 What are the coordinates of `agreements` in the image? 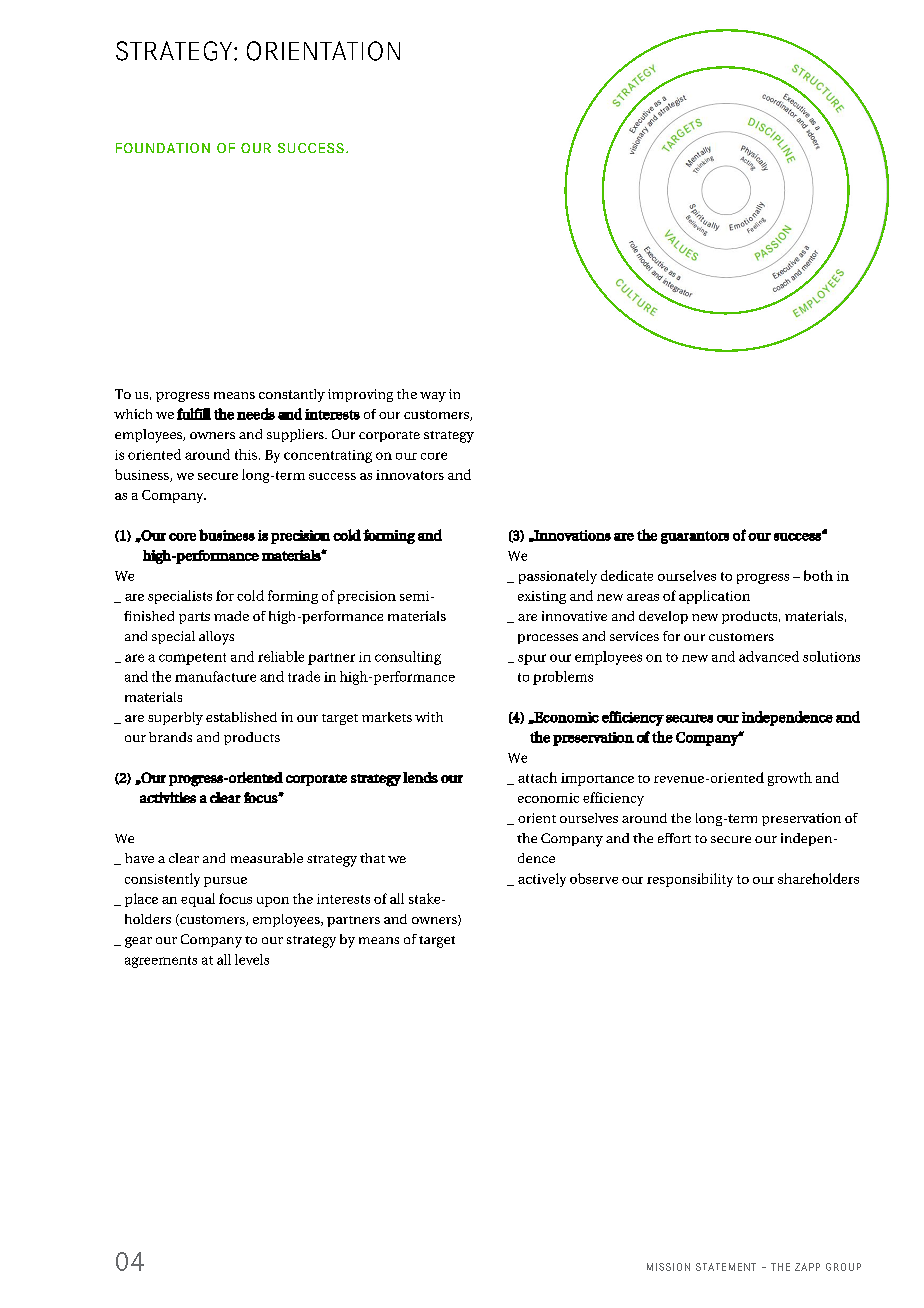 It's located at (161, 962).
